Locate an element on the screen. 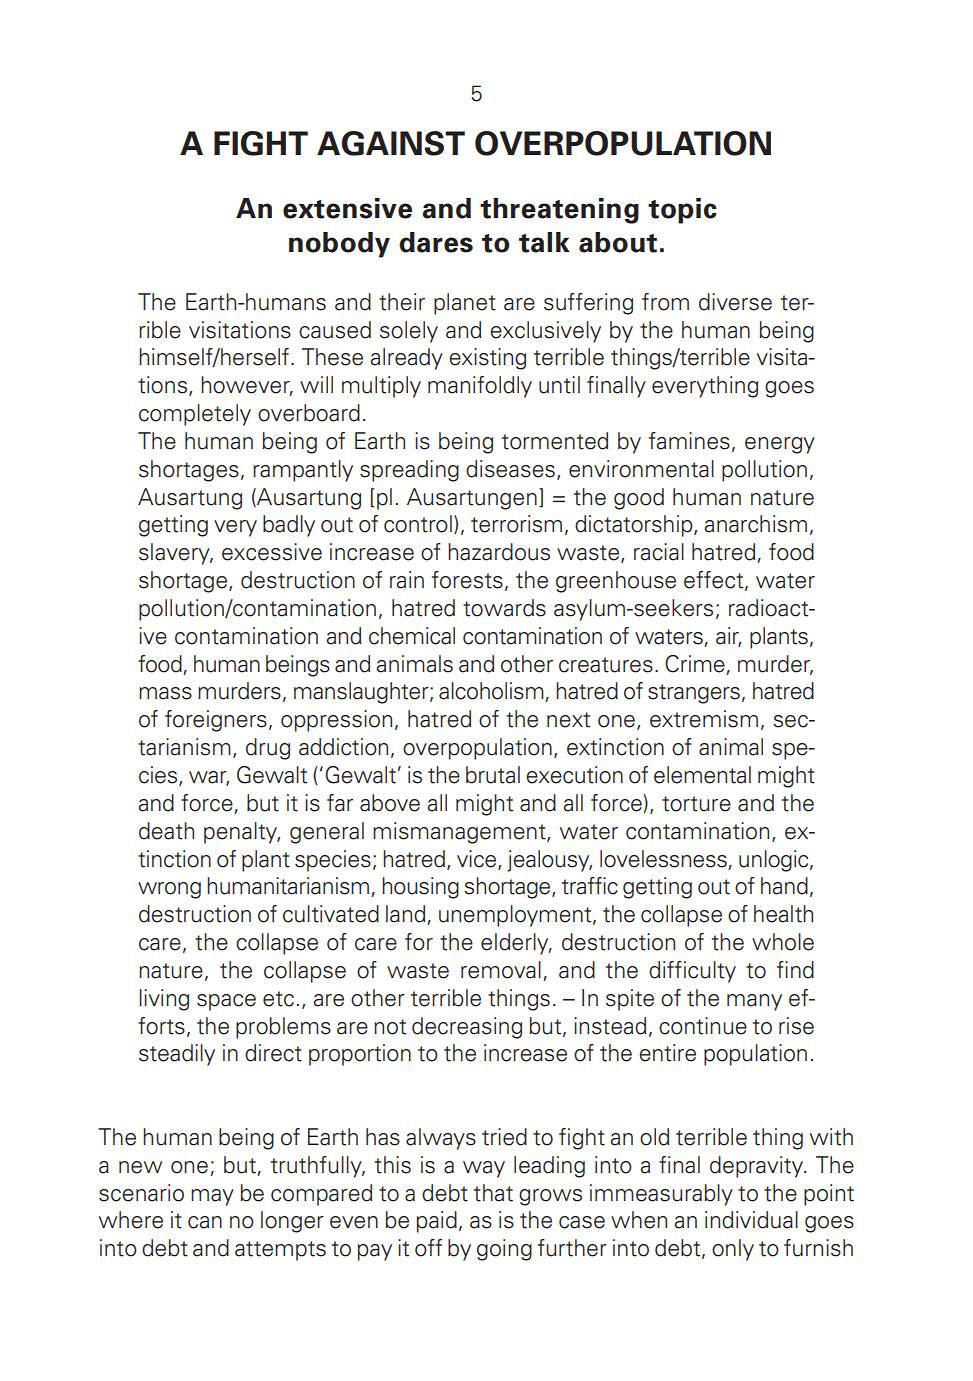  wrong is located at coordinates (169, 890).
